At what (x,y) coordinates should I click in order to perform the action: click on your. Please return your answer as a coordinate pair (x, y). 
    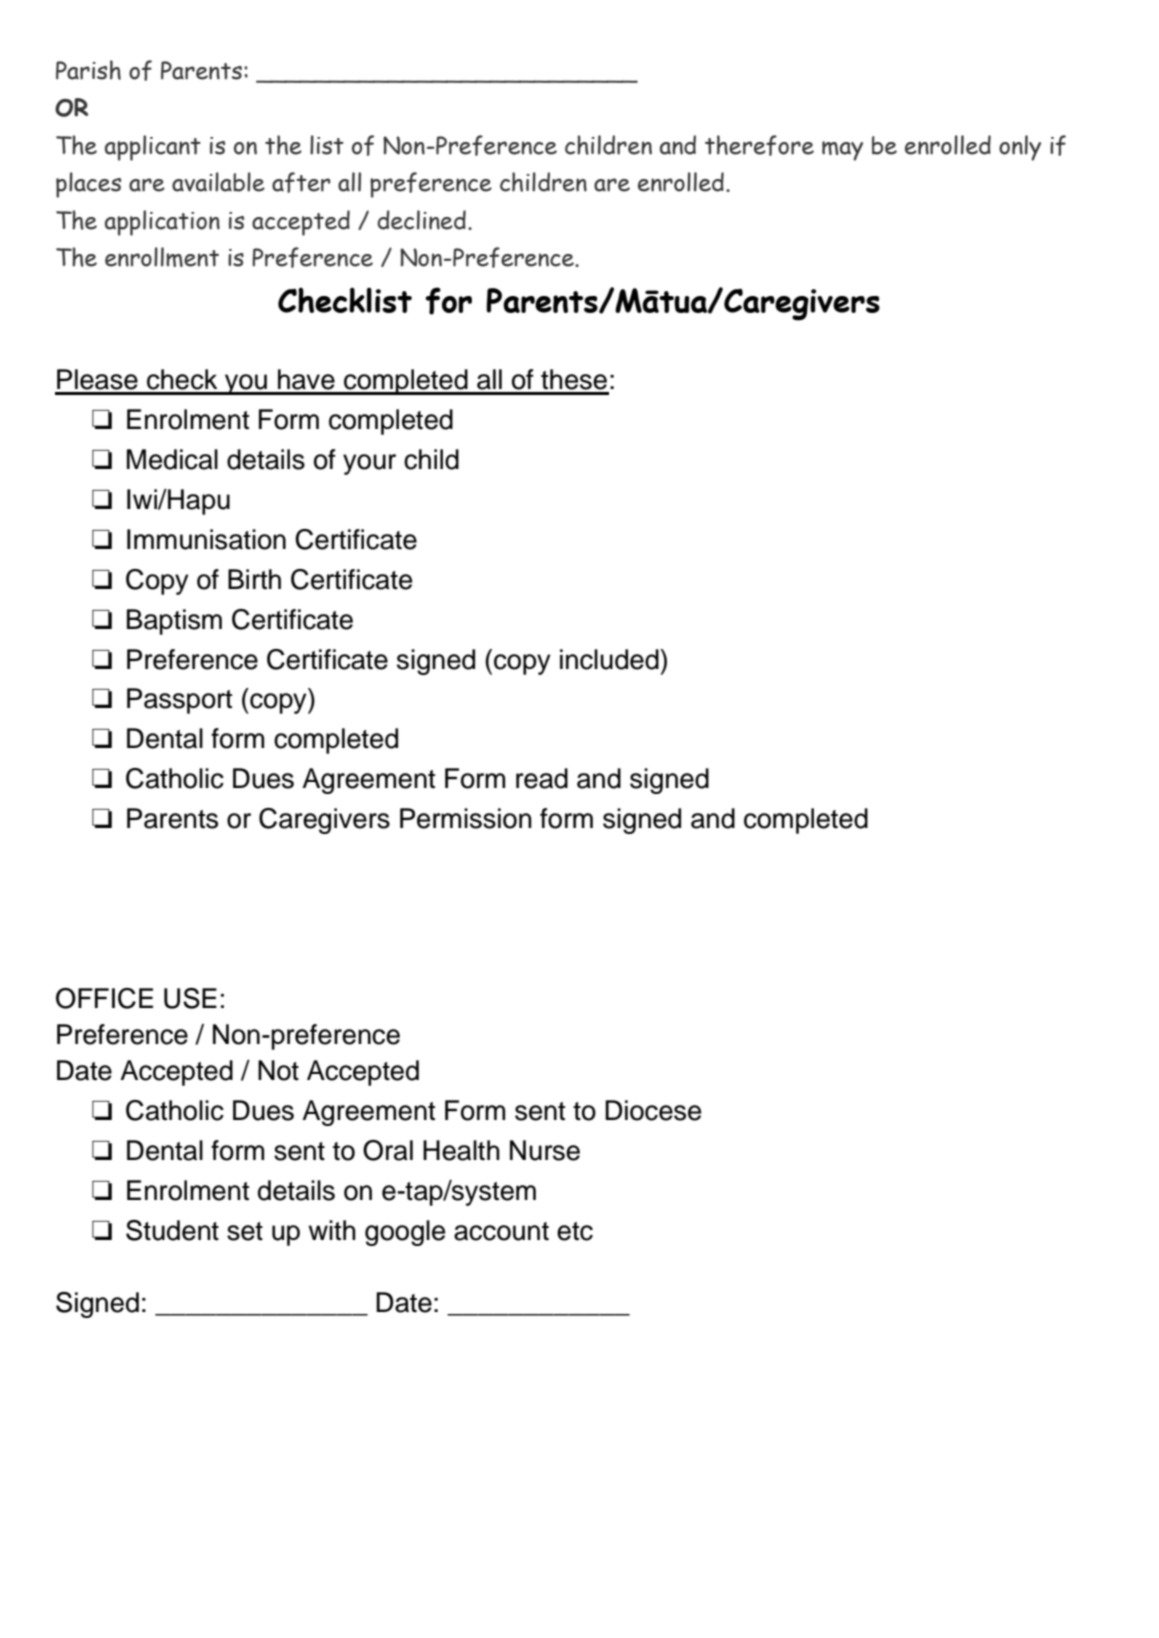
    Looking at the image, I should click on (369, 464).
